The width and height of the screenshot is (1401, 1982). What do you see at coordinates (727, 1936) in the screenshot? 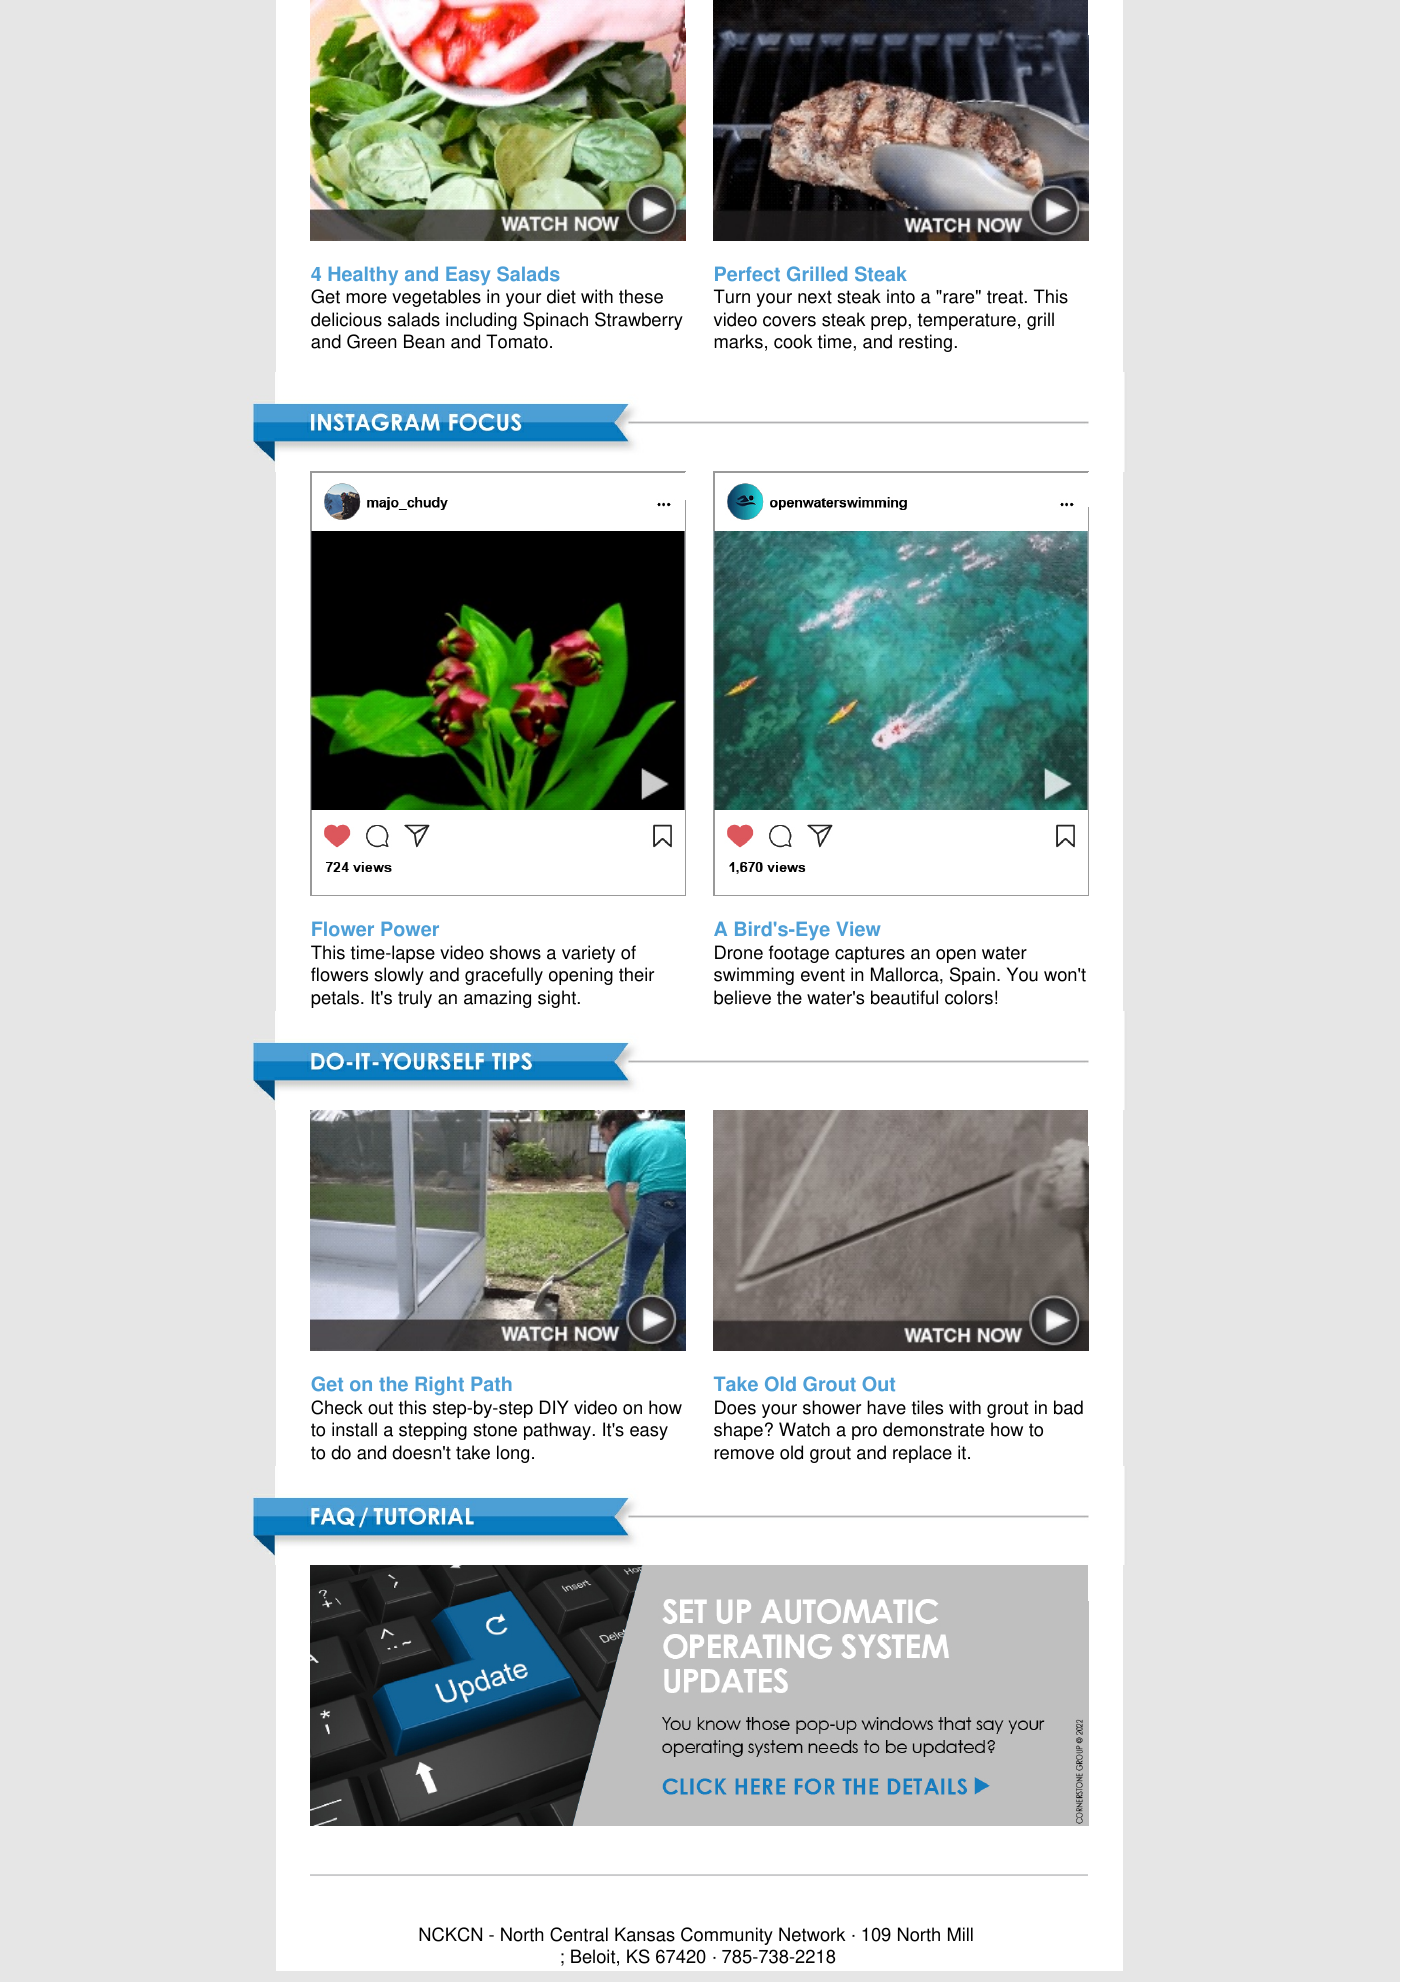
I see `Community` at bounding box center [727, 1936].
